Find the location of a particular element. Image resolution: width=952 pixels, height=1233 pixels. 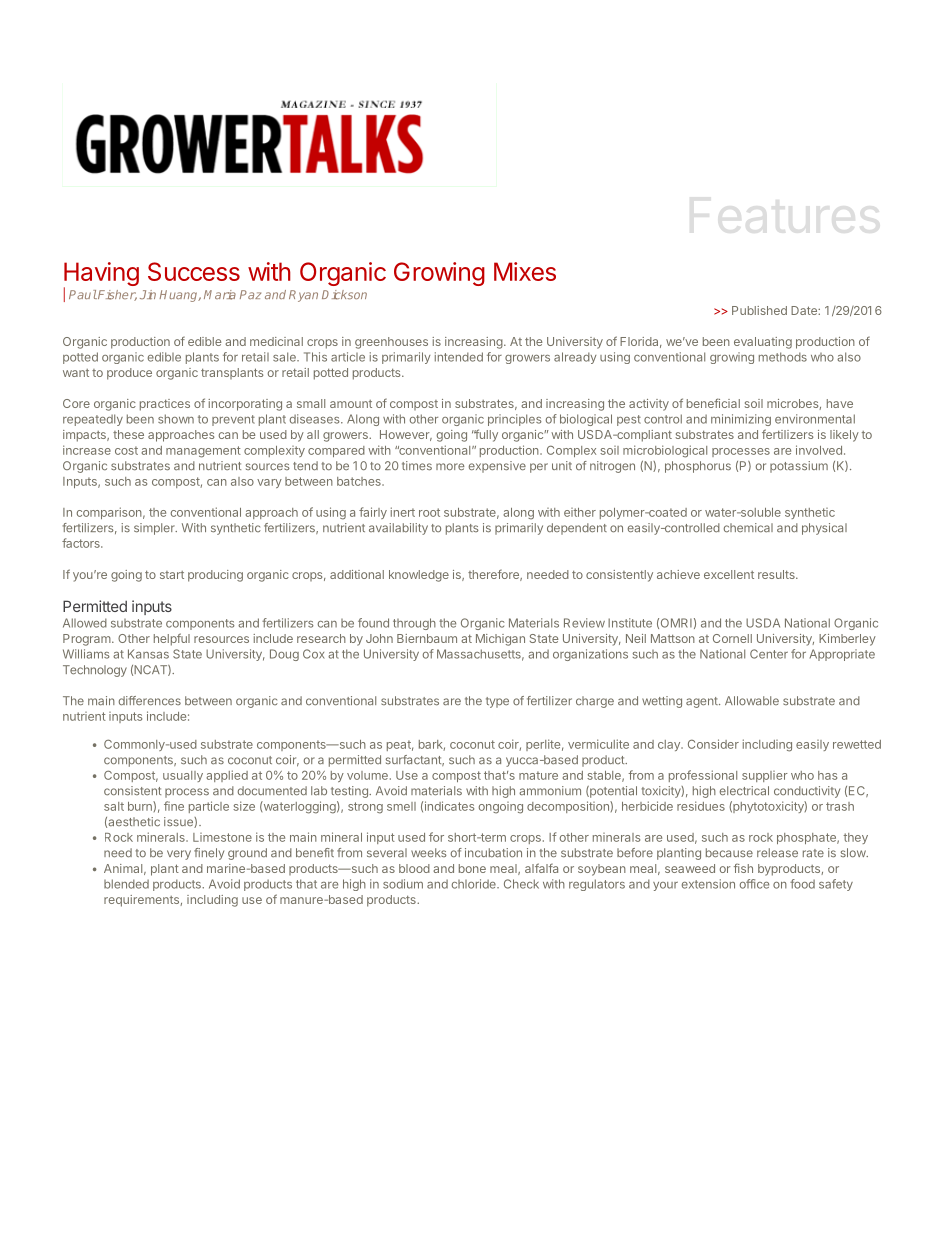

potassium is located at coordinates (799, 467).
